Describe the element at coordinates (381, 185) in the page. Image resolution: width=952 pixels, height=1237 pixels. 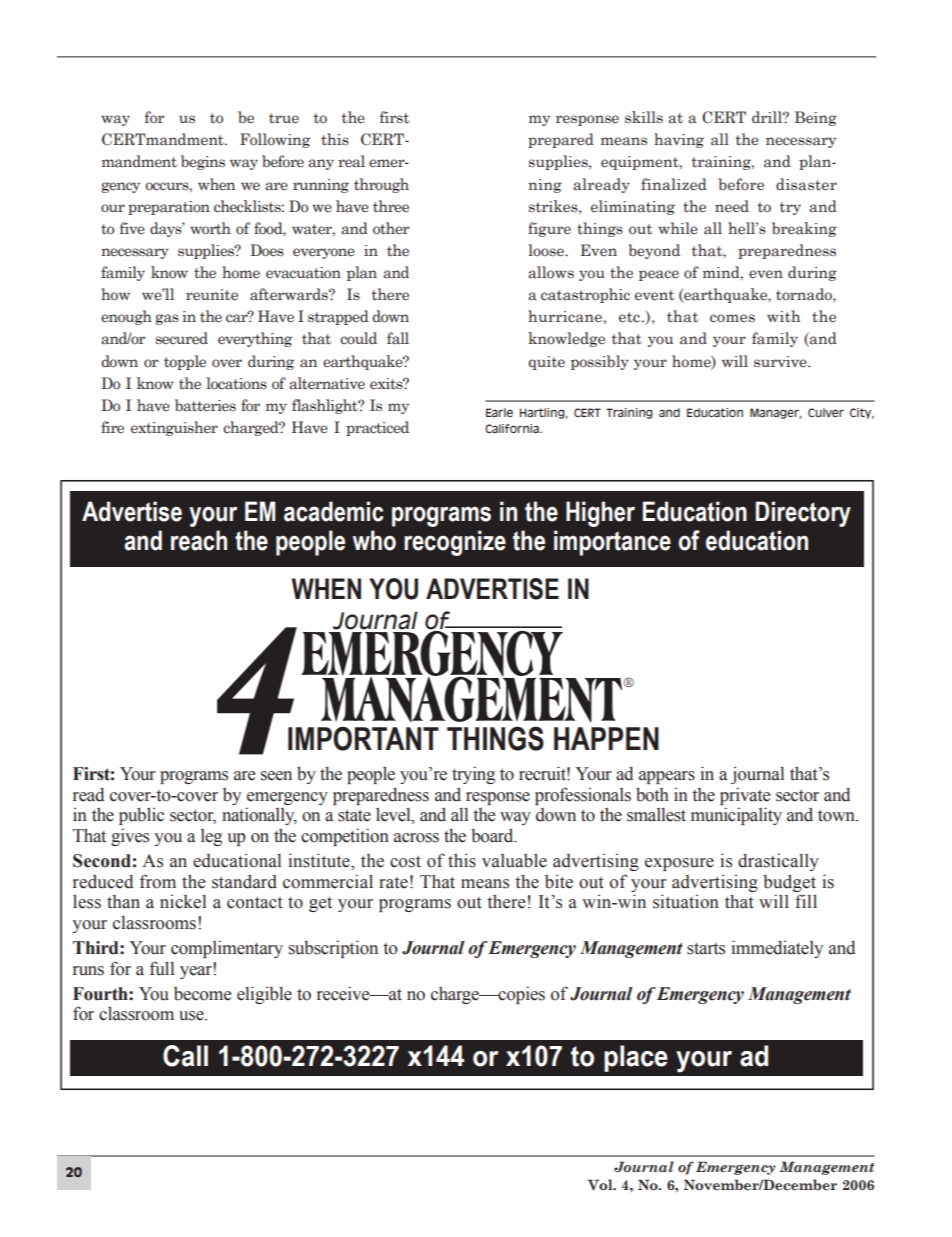
I see `through` at that location.
